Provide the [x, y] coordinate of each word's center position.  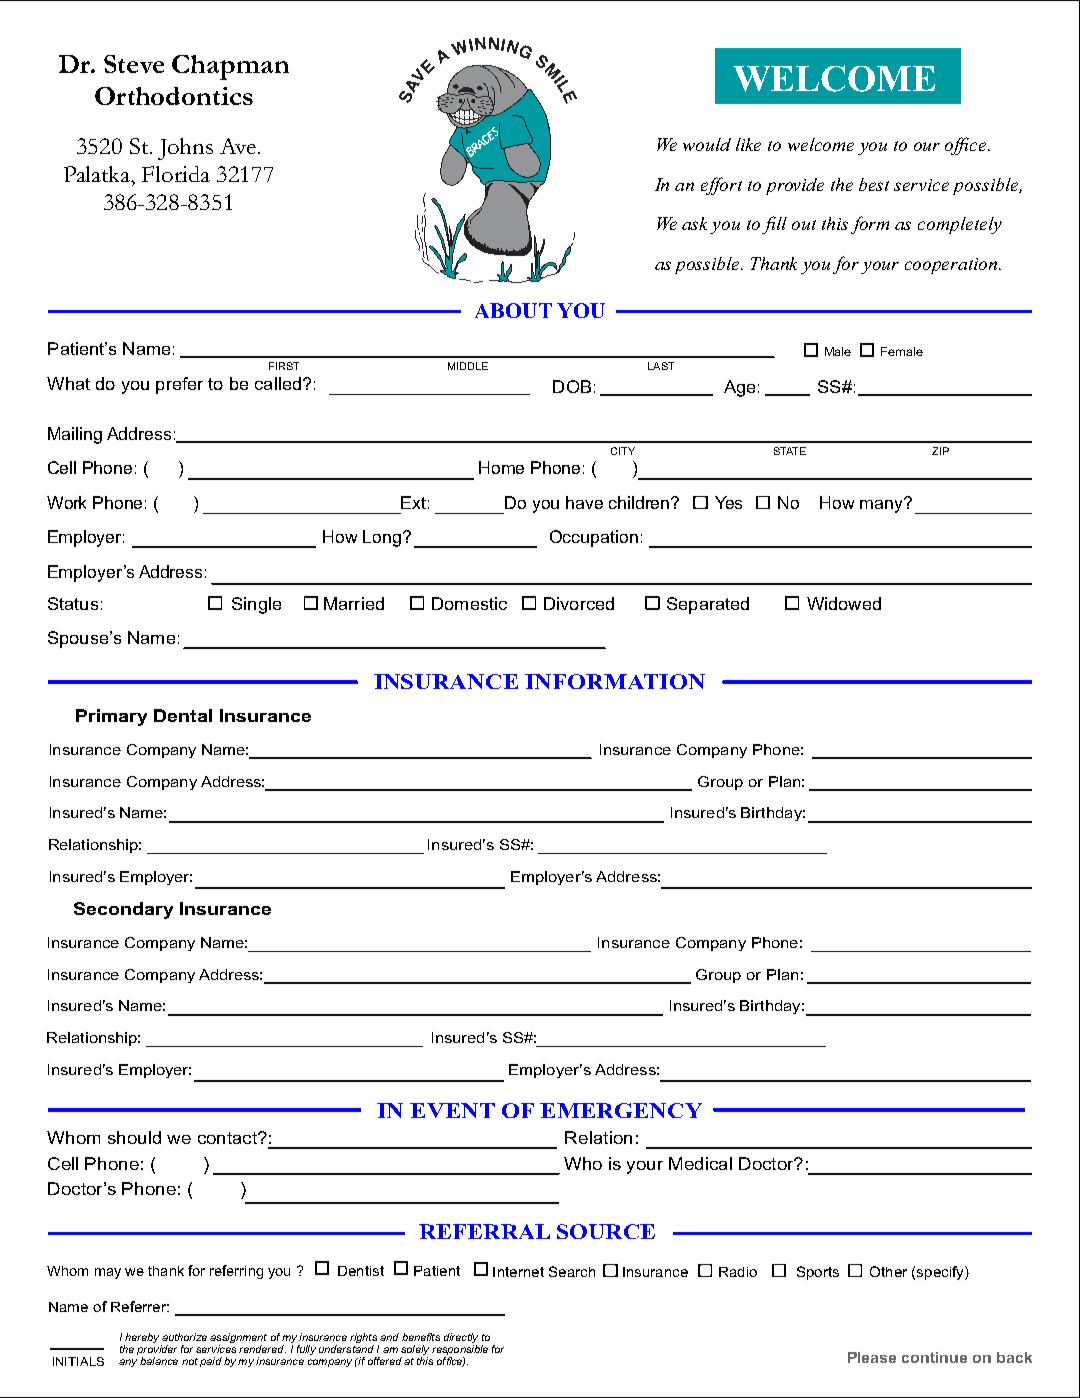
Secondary [123, 910]
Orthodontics [174, 96]
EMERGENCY [621, 1110]
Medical [700, 1163]
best [874, 184]
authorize [184, 1337]
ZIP [940, 451]
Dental [183, 715]
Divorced [579, 603]
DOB [572, 386]
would [707, 144]
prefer [179, 385]
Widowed [844, 603]
